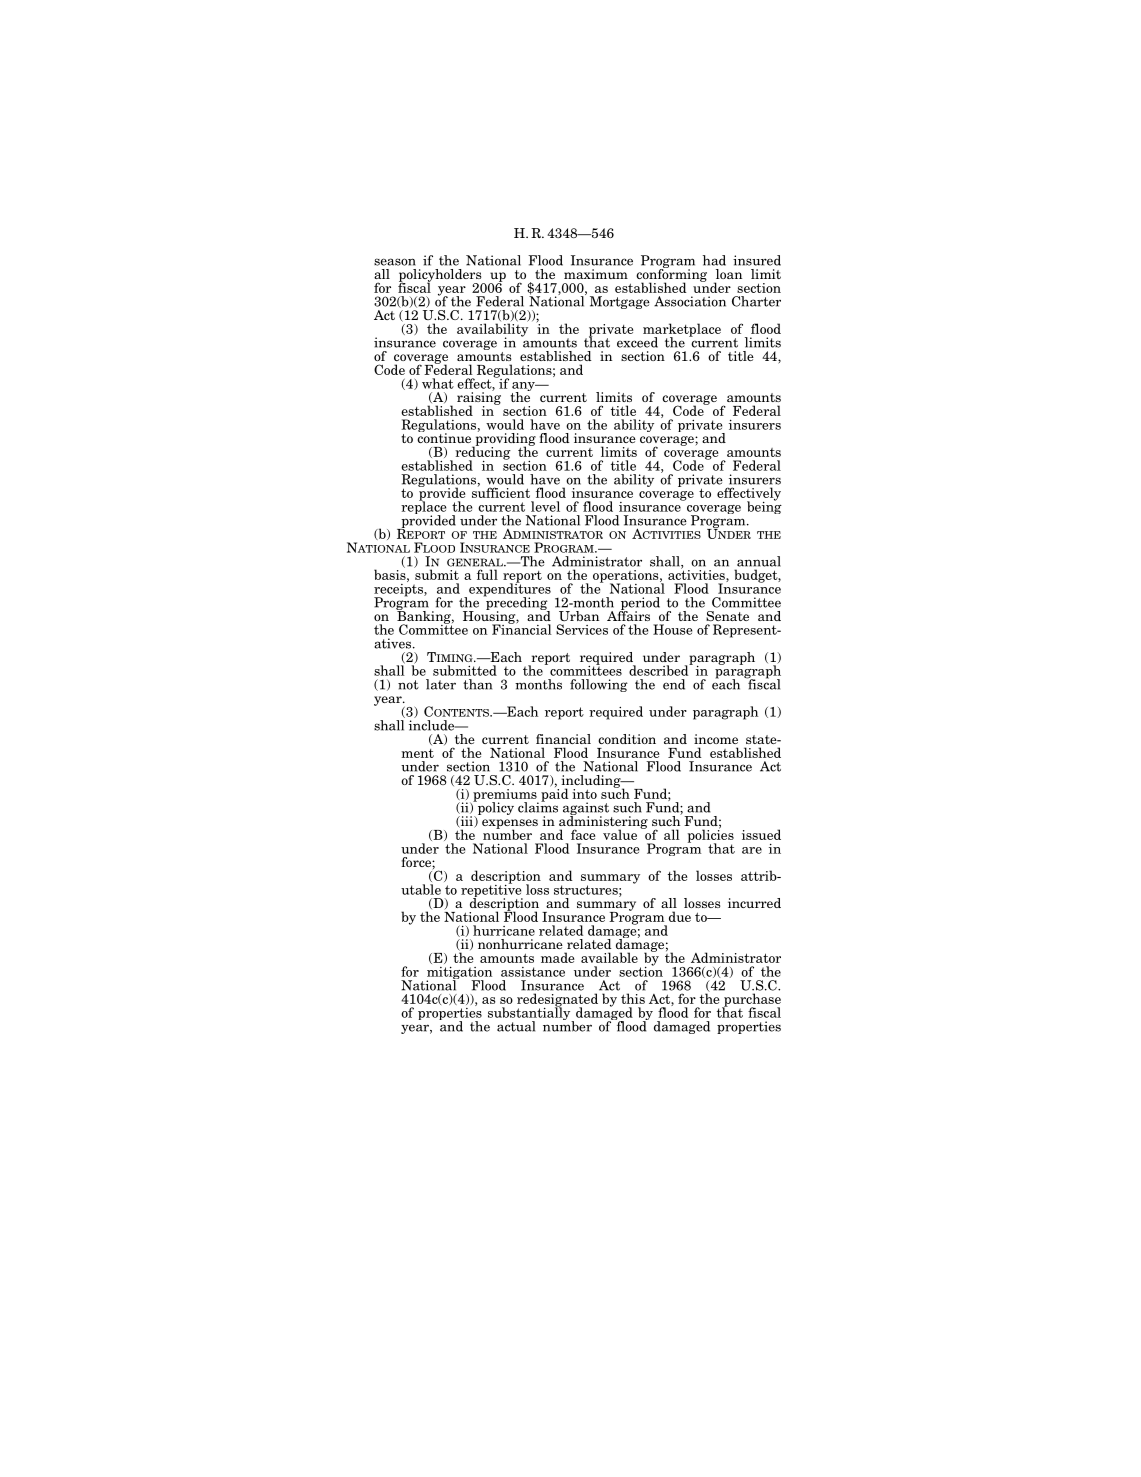  Describe the element at coordinates (399, 590) in the page. I see `receipts` at that location.
